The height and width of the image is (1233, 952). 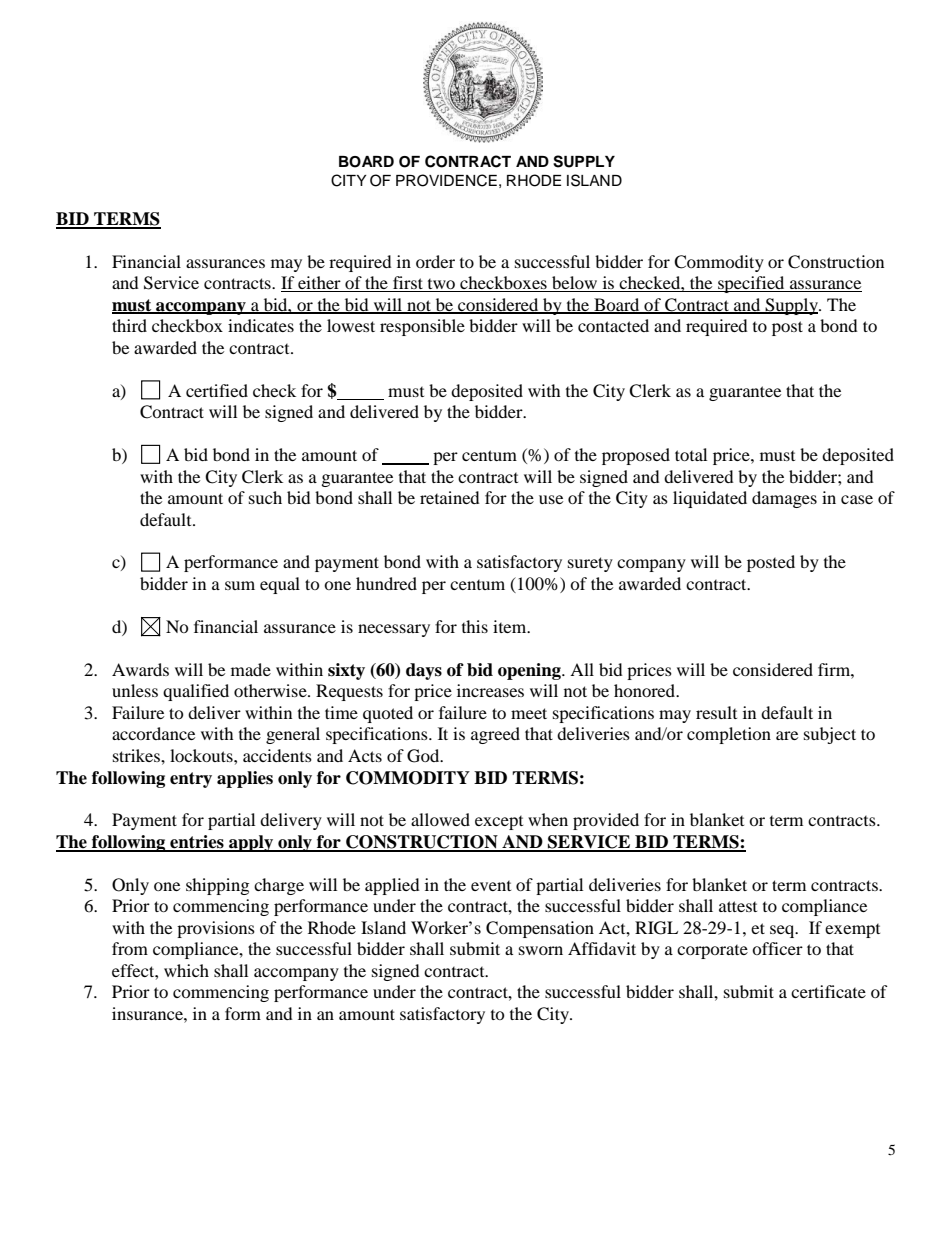 I want to click on damages, so click(x=784, y=499).
